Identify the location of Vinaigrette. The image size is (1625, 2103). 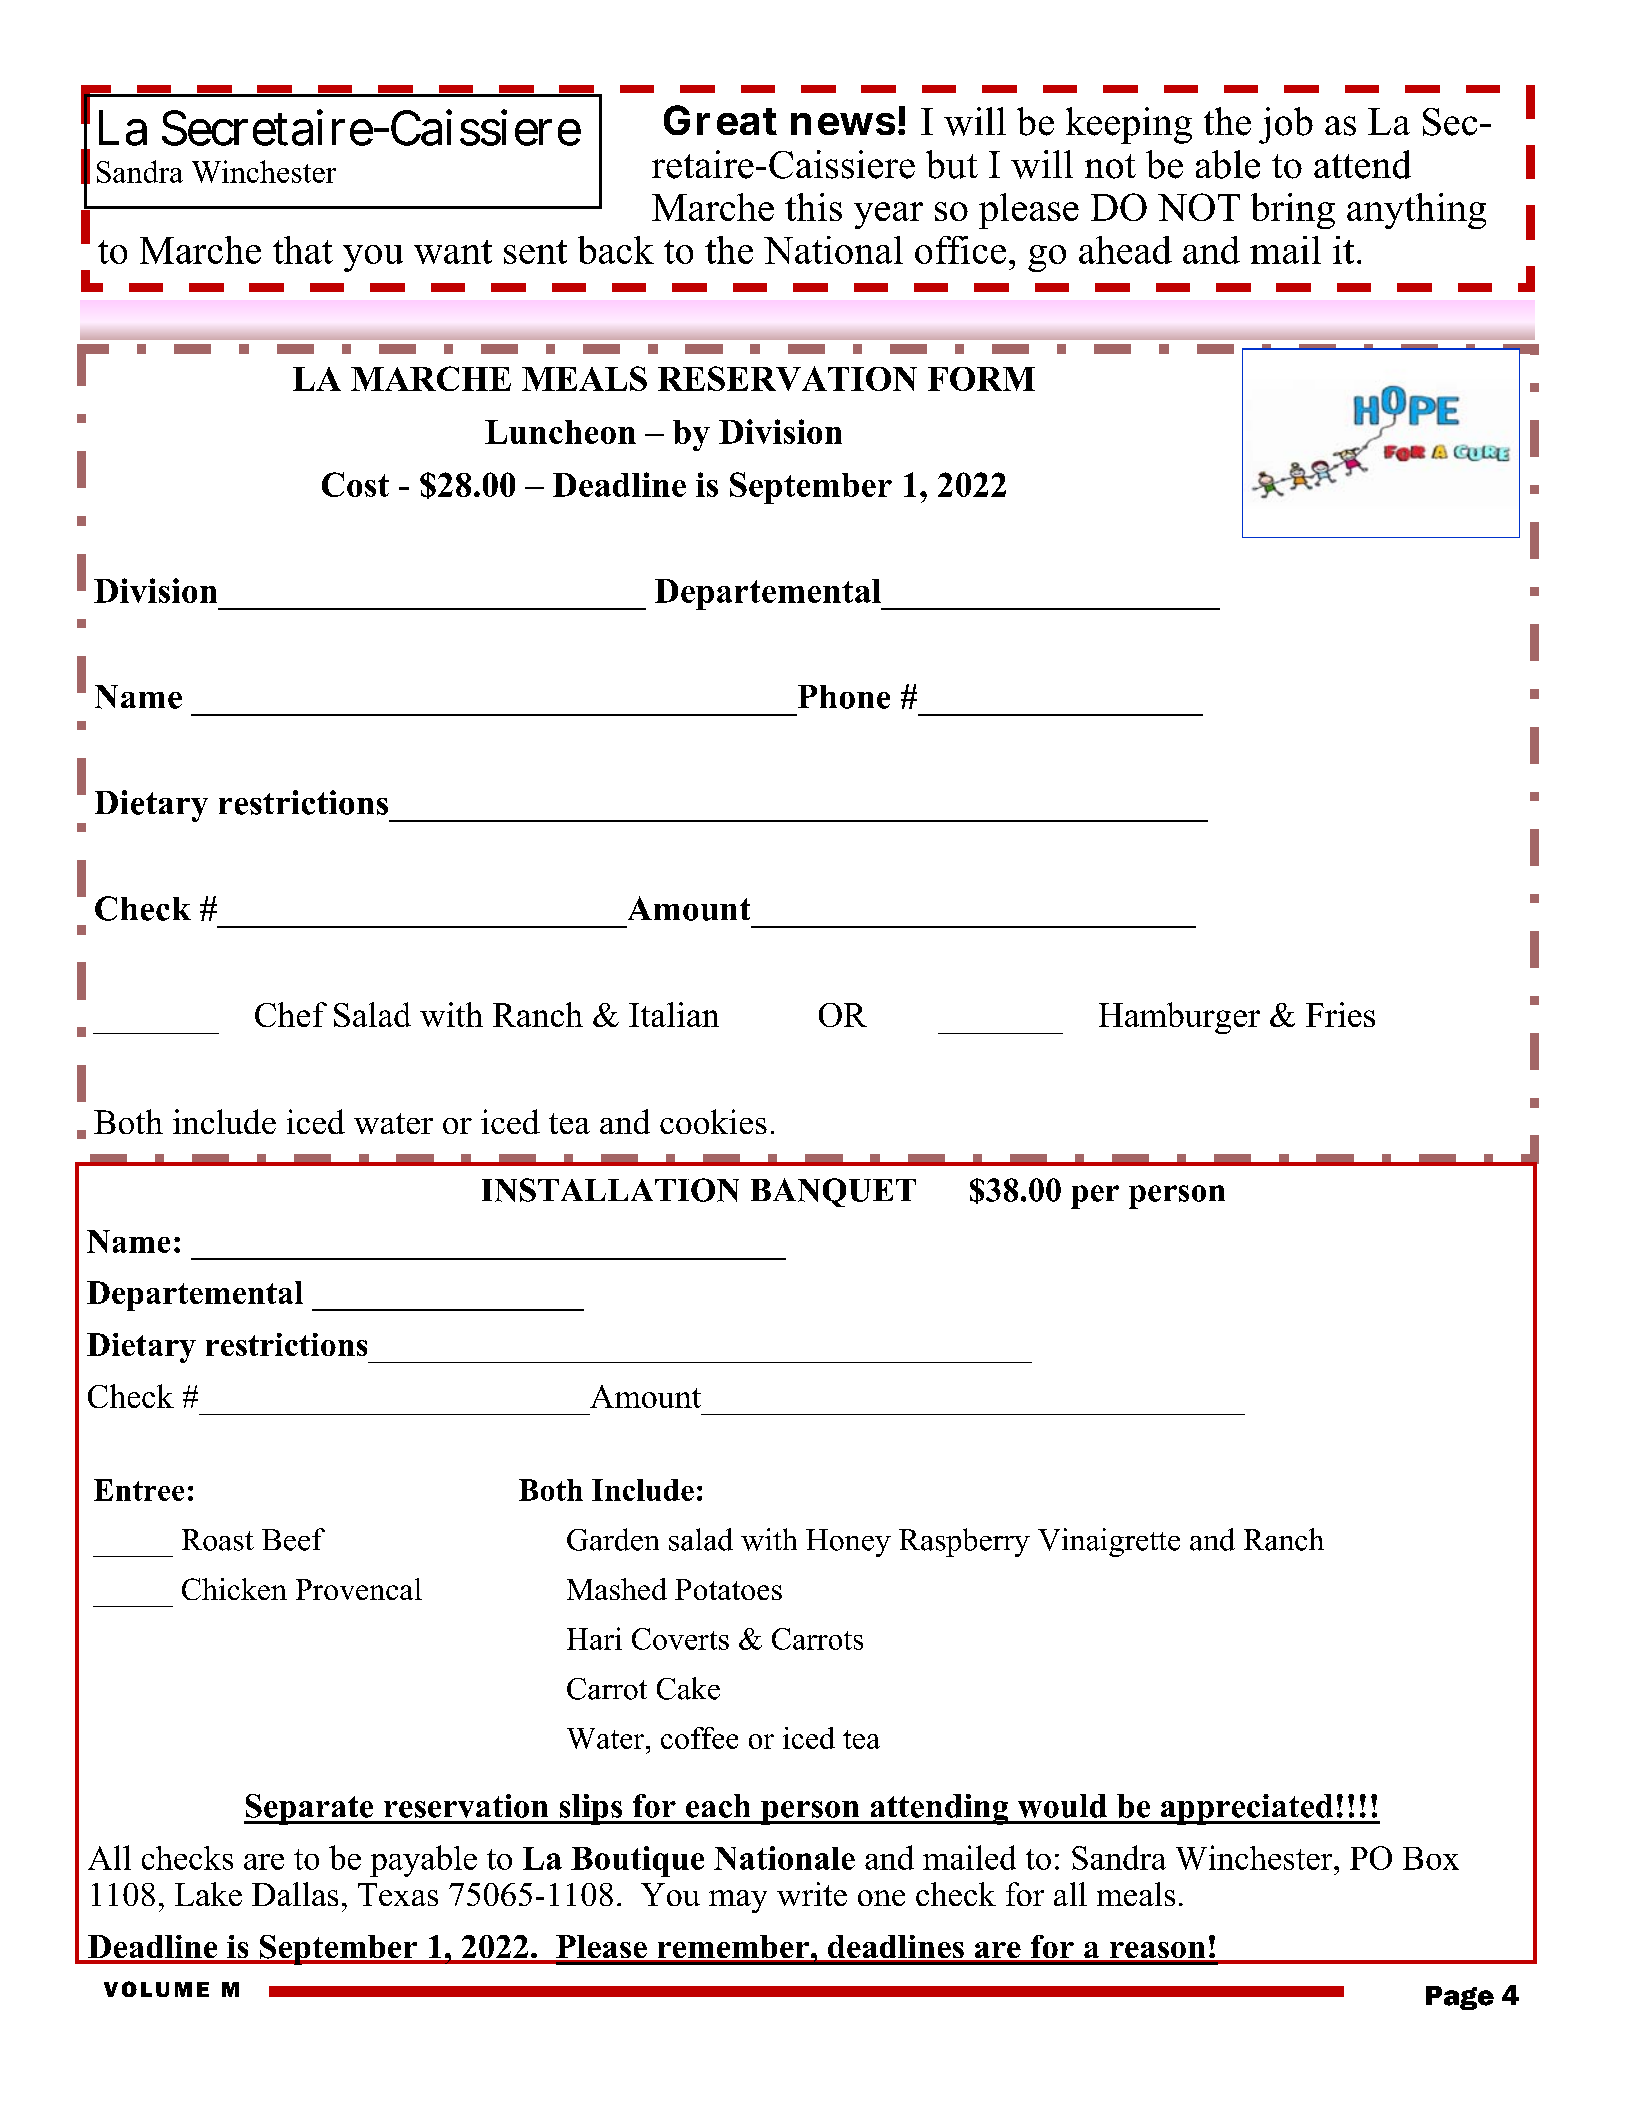
(1109, 1542).
